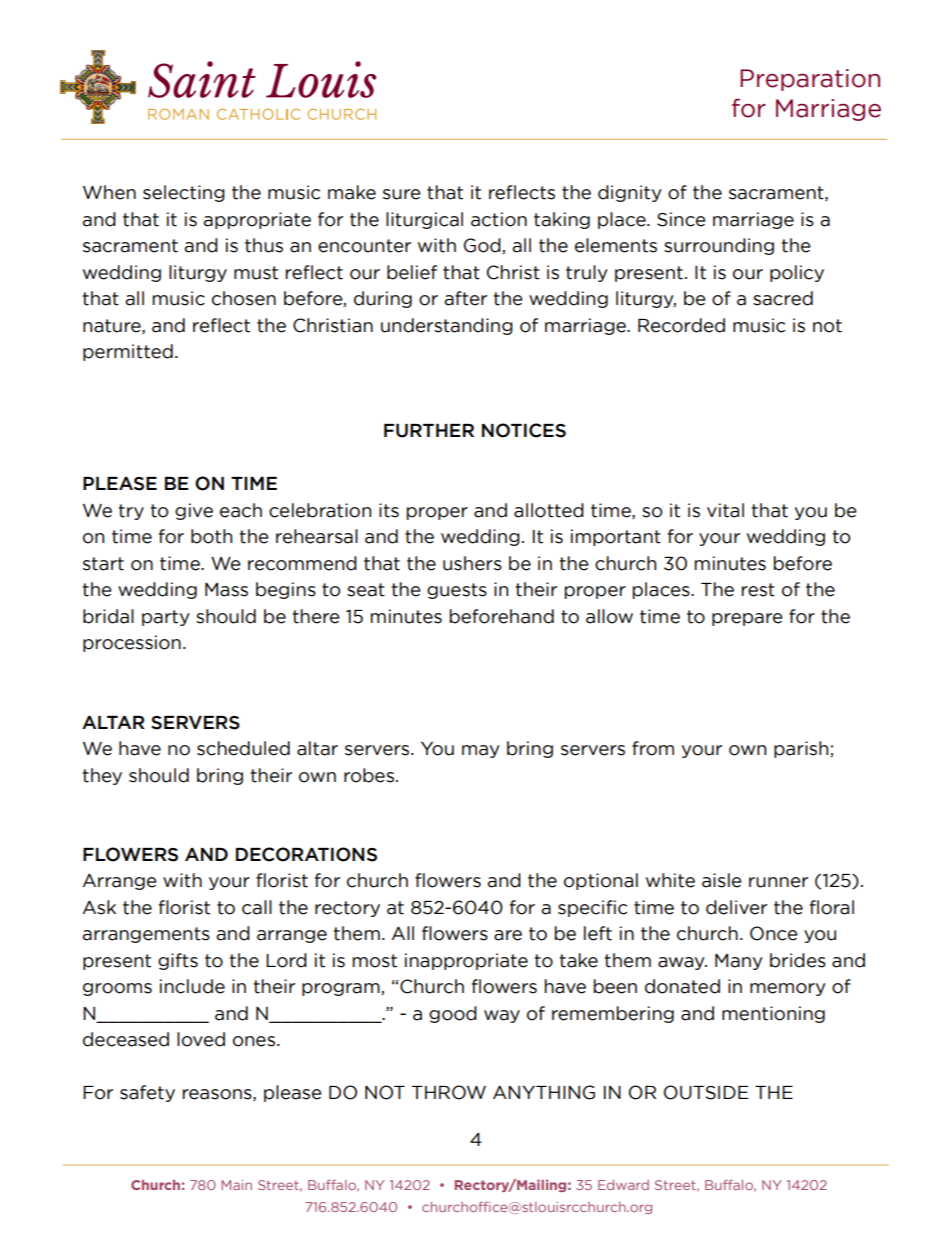 This screenshot has height=1233, width=952. I want to click on they, so click(102, 776).
